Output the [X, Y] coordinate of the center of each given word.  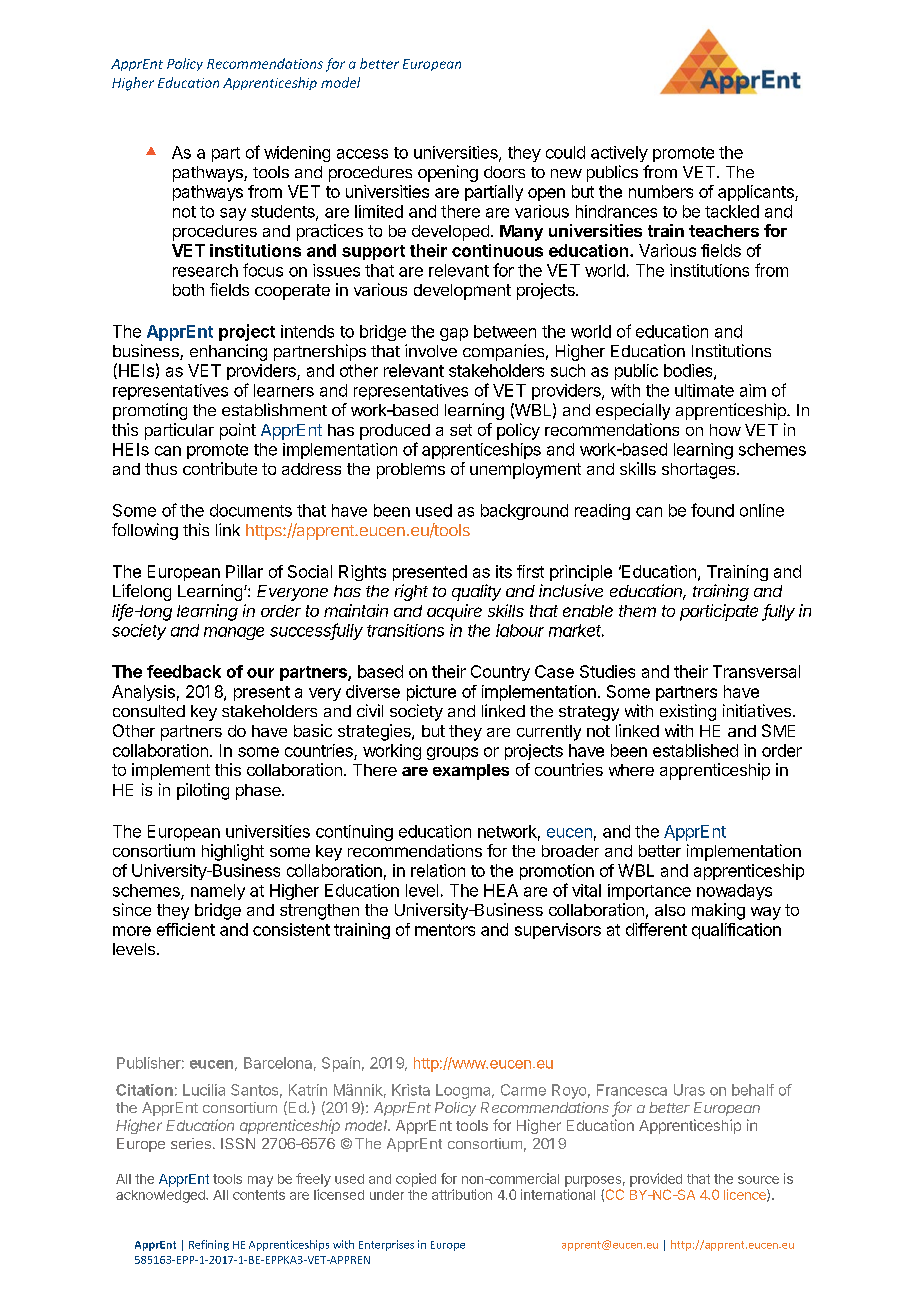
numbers [661, 191]
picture [431, 693]
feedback [184, 671]
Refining [209, 1245]
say [233, 214]
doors [504, 172]
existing [688, 712]
